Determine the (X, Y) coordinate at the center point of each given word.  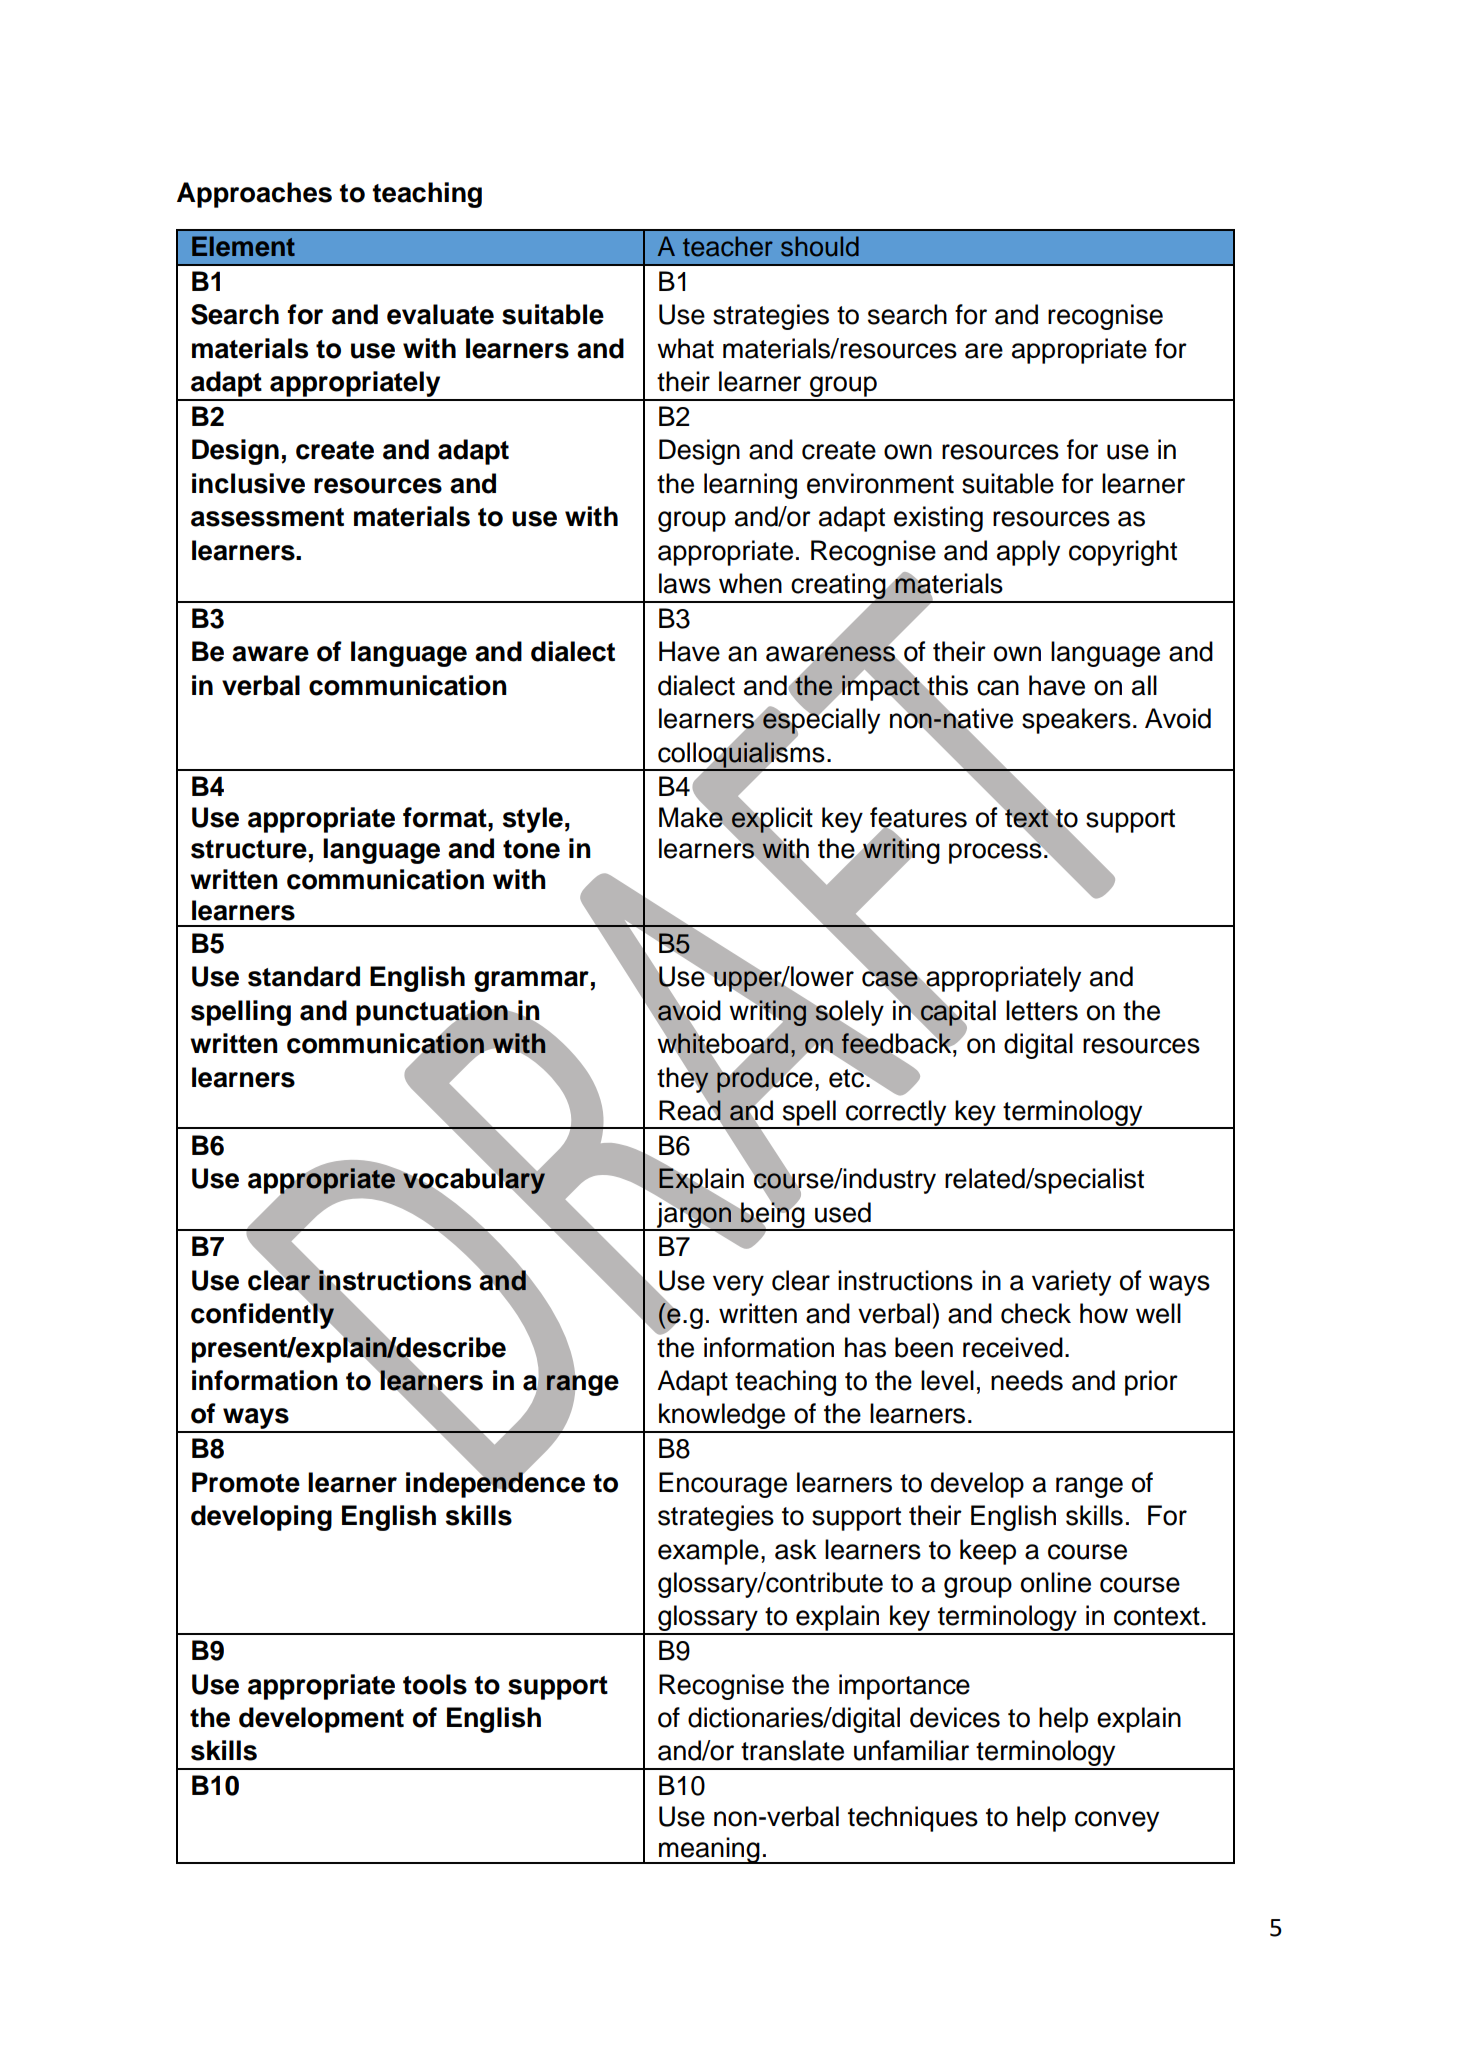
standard (304, 976)
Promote (246, 1482)
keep (988, 1552)
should (820, 246)
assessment (267, 517)
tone (531, 849)
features (918, 818)
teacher (728, 246)
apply (1028, 553)
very (738, 1285)
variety (1071, 1283)
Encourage (723, 1485)
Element (243, 246)
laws (685, 583)
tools (435, 1684)
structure (249, 849)
